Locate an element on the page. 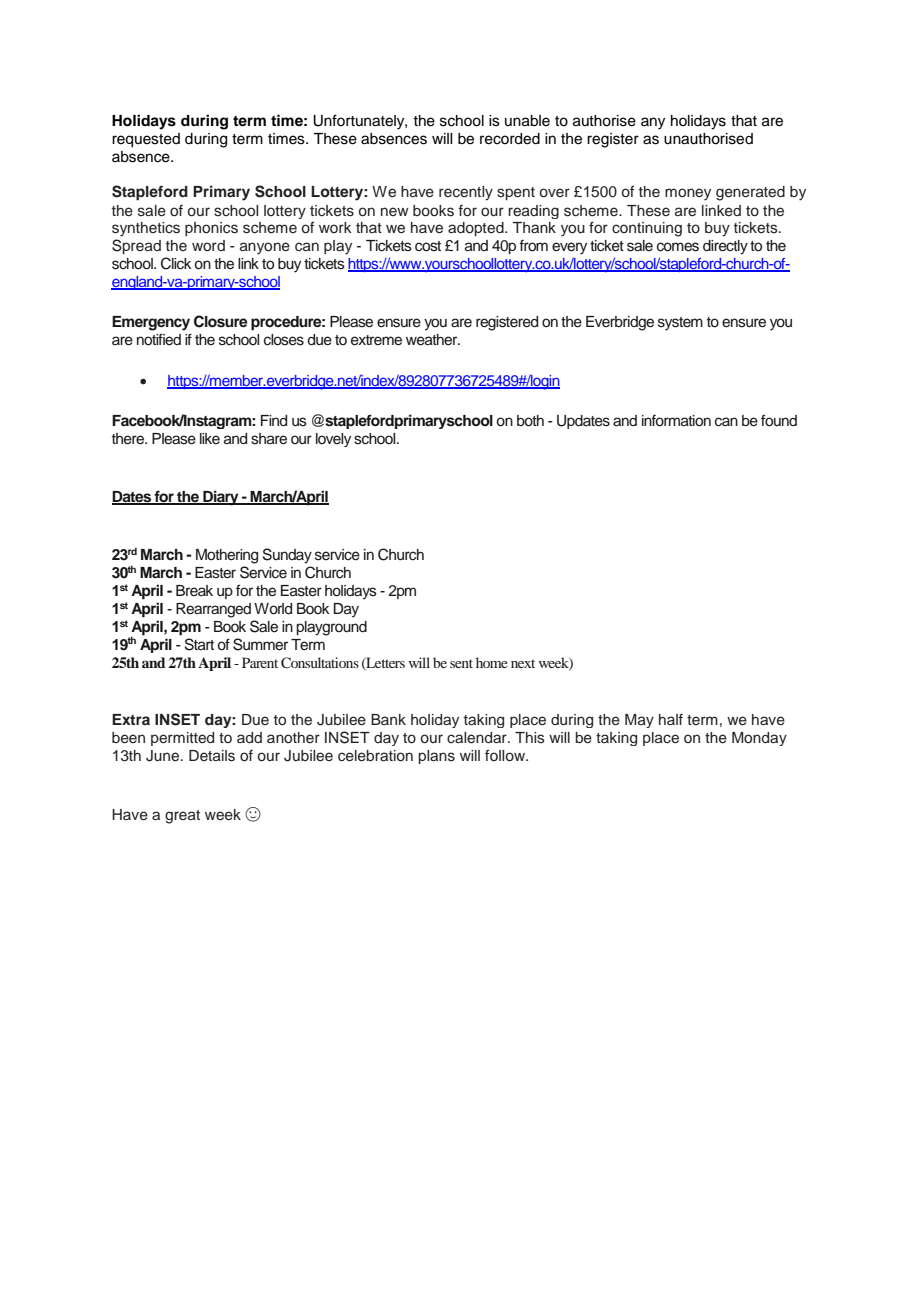  both is located at coordinates (530, 421).
